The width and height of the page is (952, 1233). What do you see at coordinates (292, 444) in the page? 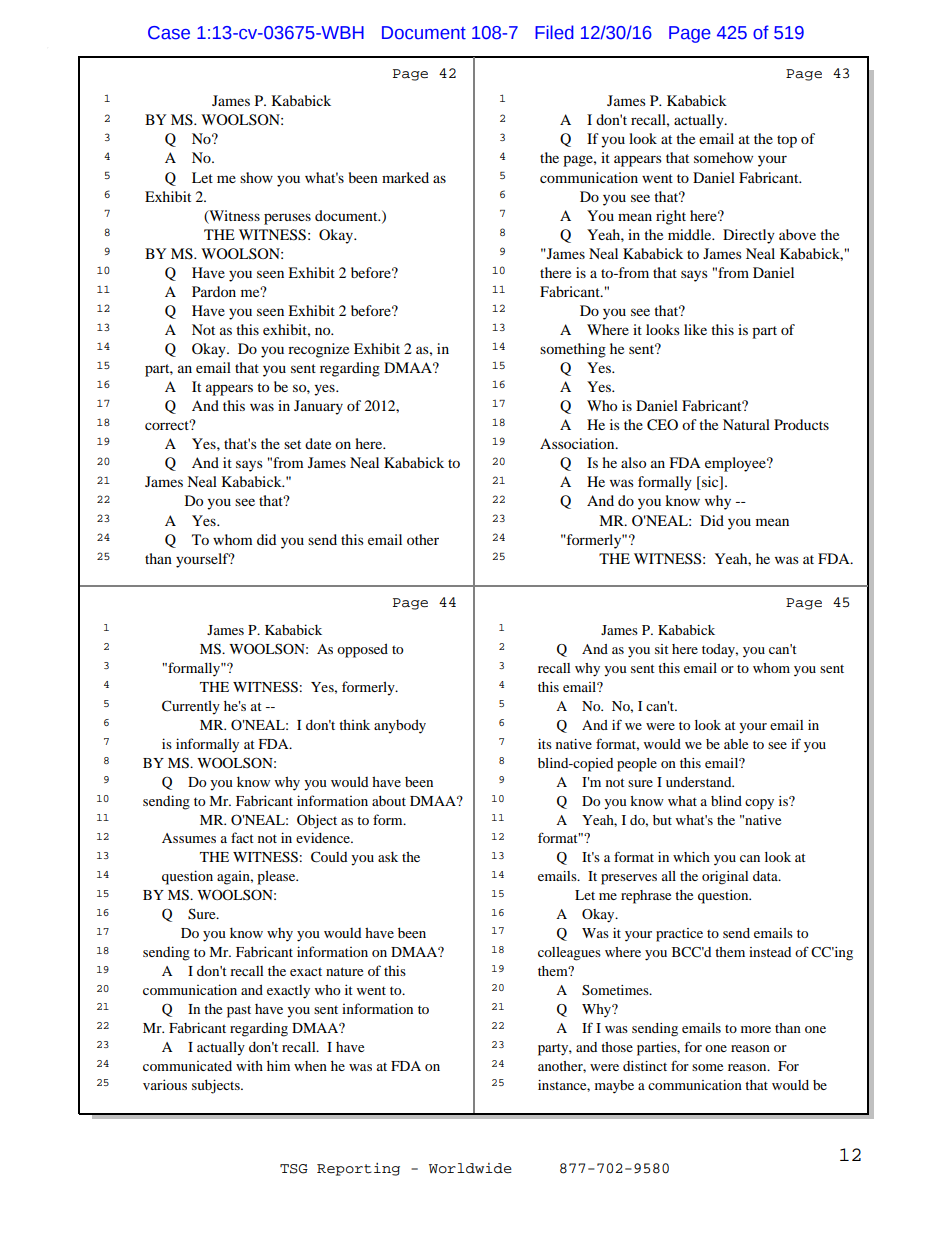
I see `set` at bounding box center [292, 444].
